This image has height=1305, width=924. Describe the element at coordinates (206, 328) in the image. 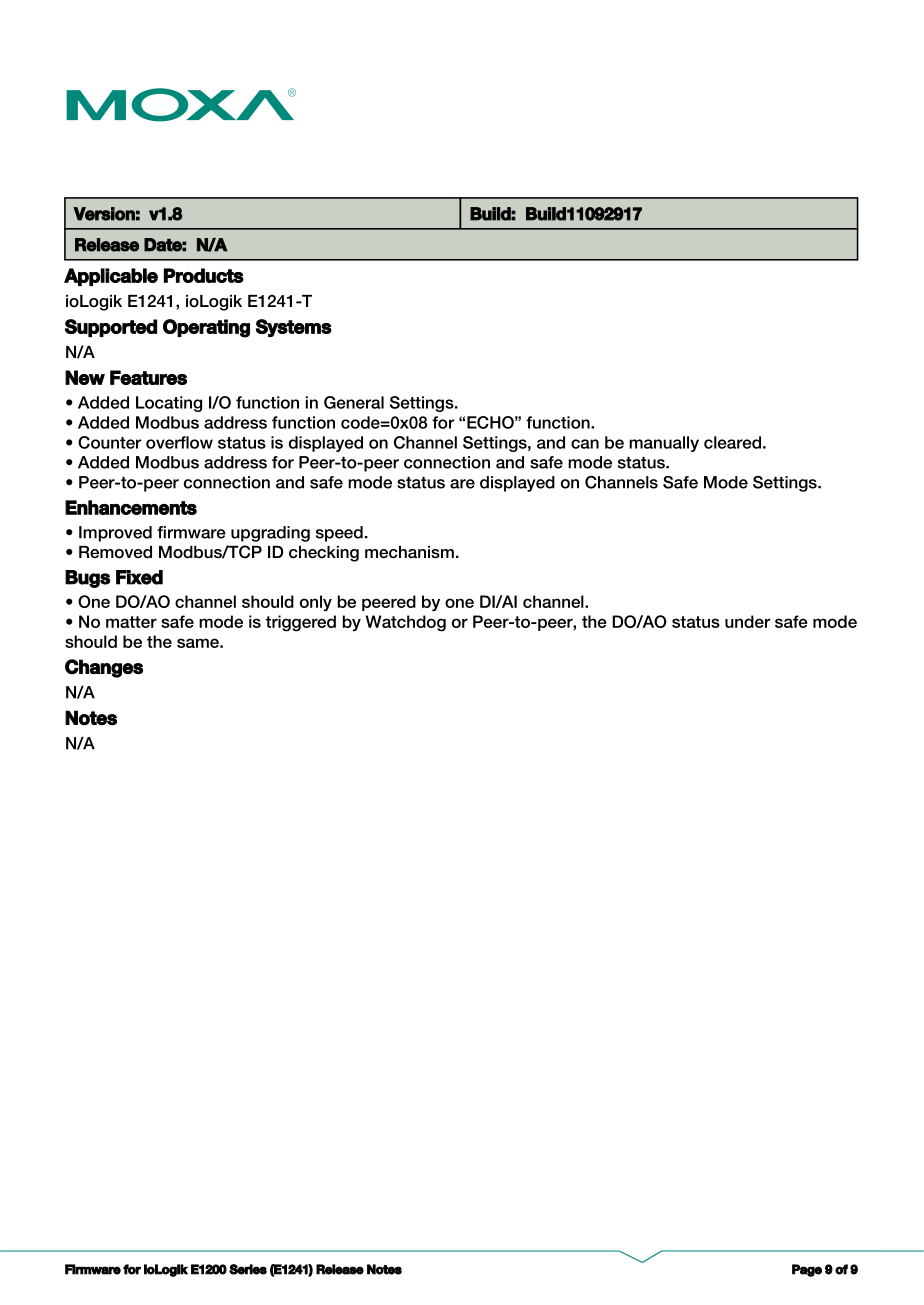

I see `Operating` at that location.
